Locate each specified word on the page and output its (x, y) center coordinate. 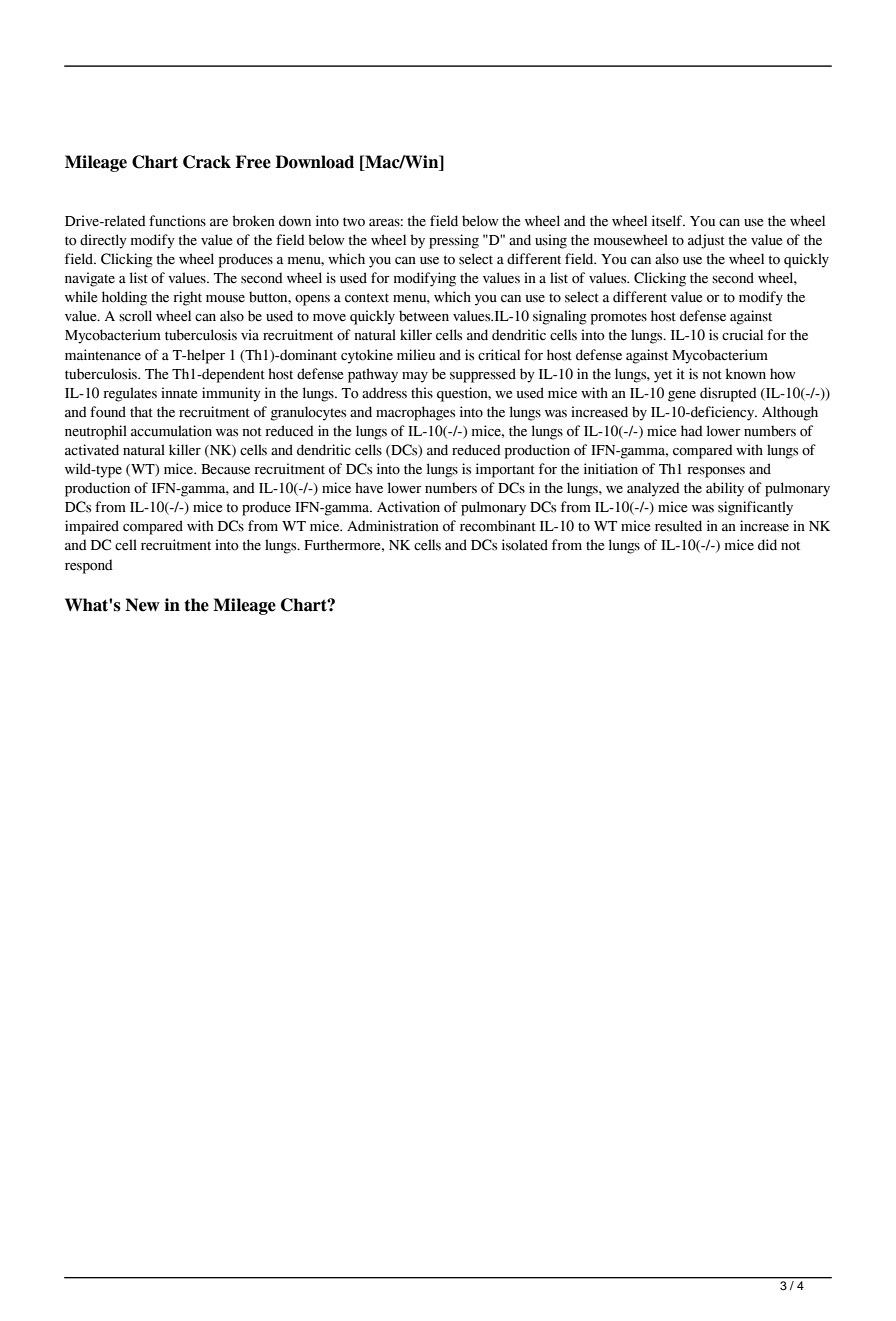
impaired (92, 527)
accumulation (171, 431)
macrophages (415, 413)
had (692, 431)
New (142, 605)
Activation (408, 507)
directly (103, 241)
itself (668, 221)
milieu (416, 355)
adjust (706, 241)
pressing (454, 241)
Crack (207, 162)
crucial (742, 335)
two (354, 222)
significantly (755, 508)
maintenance (103, 355)
